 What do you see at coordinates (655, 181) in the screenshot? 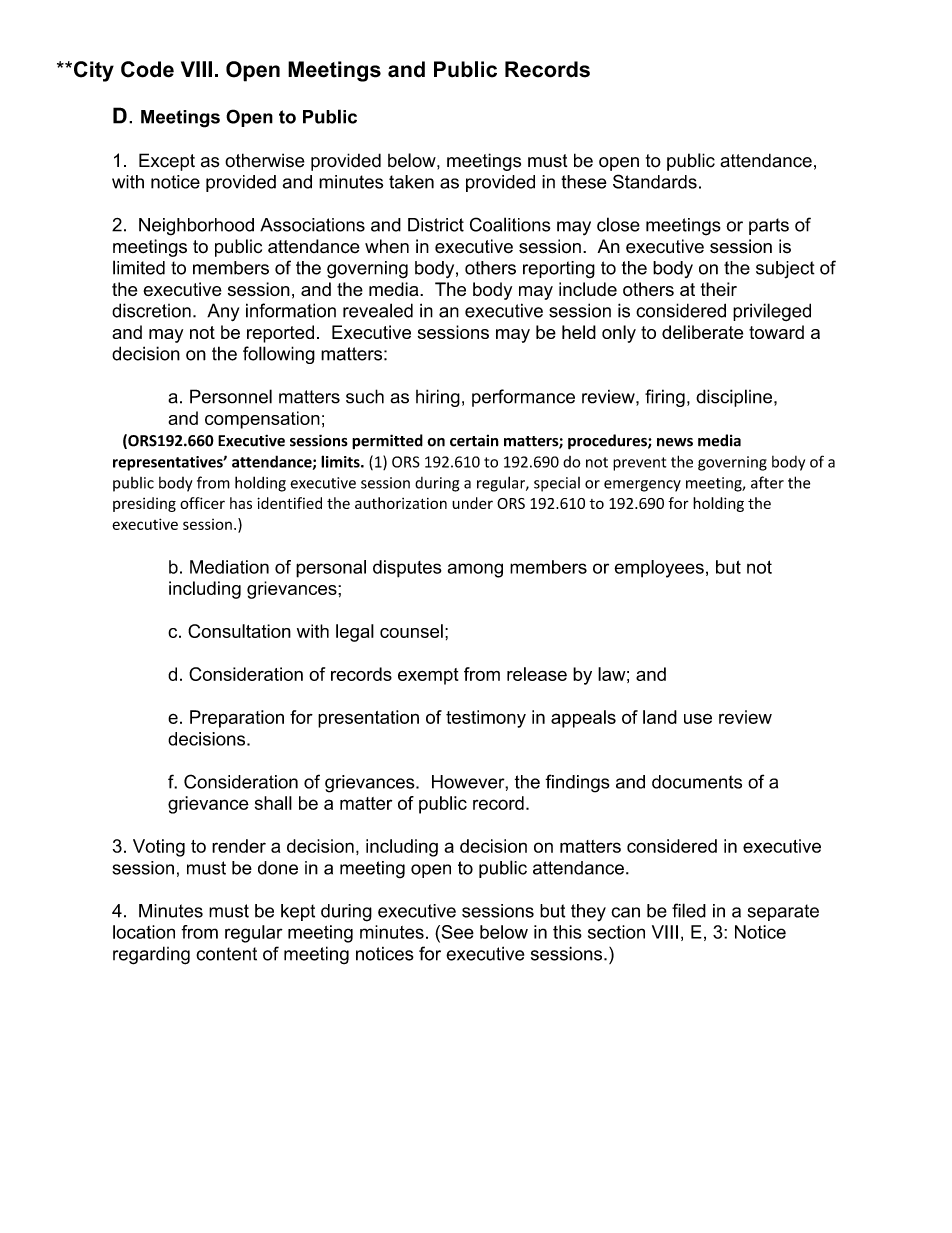
I see `Standards` at bounding box center [655, 181].
